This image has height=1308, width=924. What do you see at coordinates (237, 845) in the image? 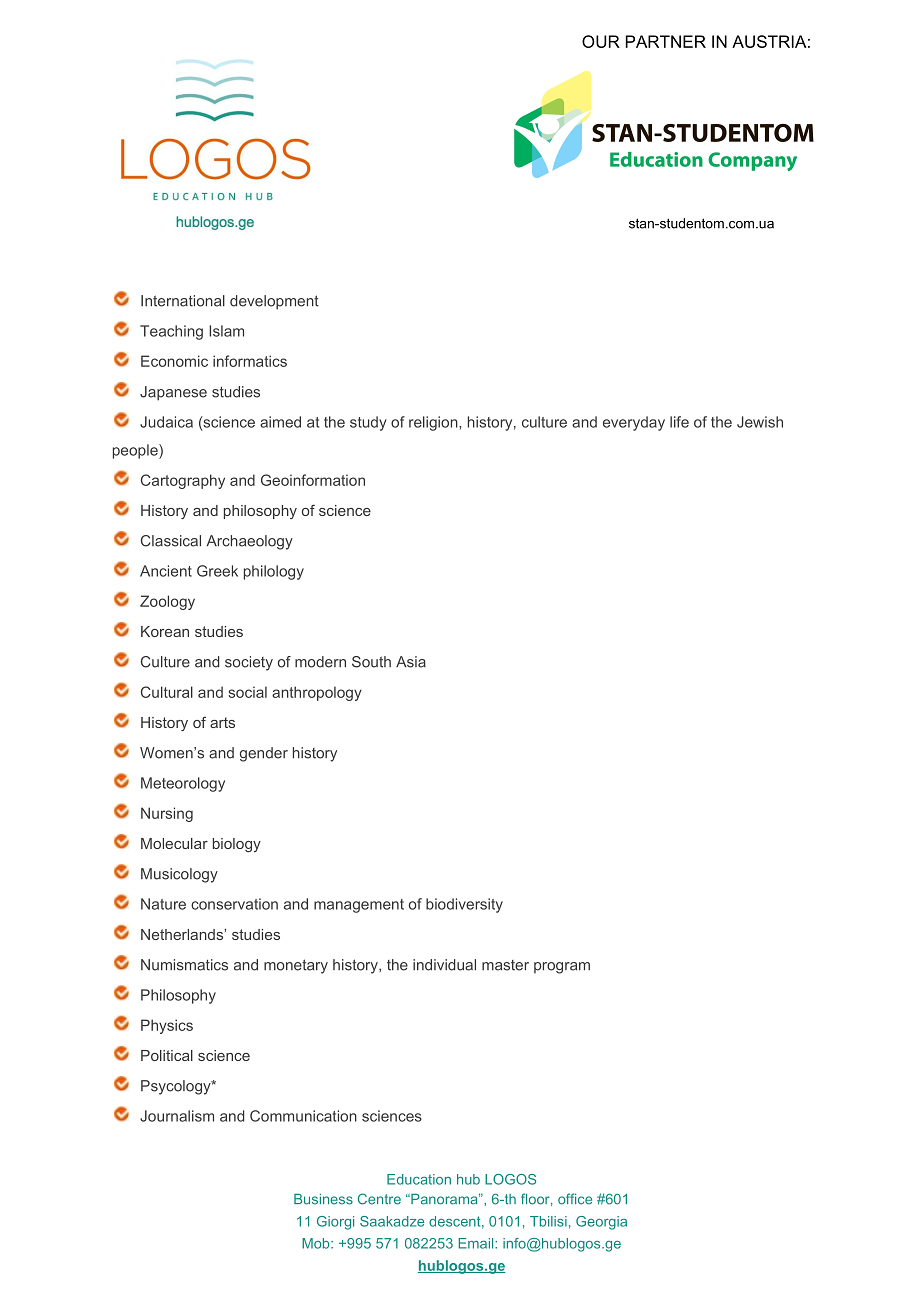
I see `biology` at bounding box center [237, 845].
